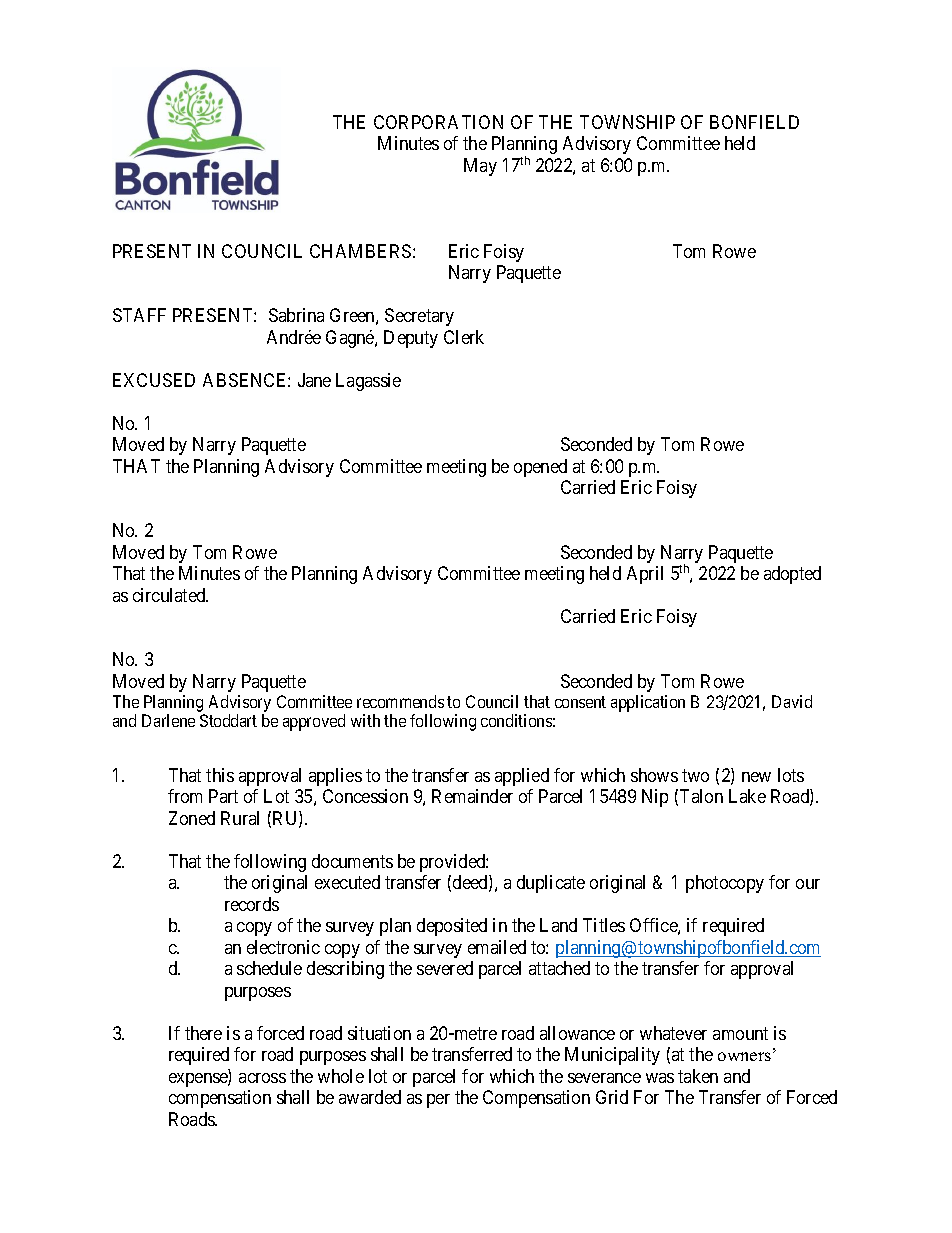 The height and width of the screenshot is (1233, 952). Describe the element at coordinates (747, 796) in the screenshot. I see `Lake` at that location.
